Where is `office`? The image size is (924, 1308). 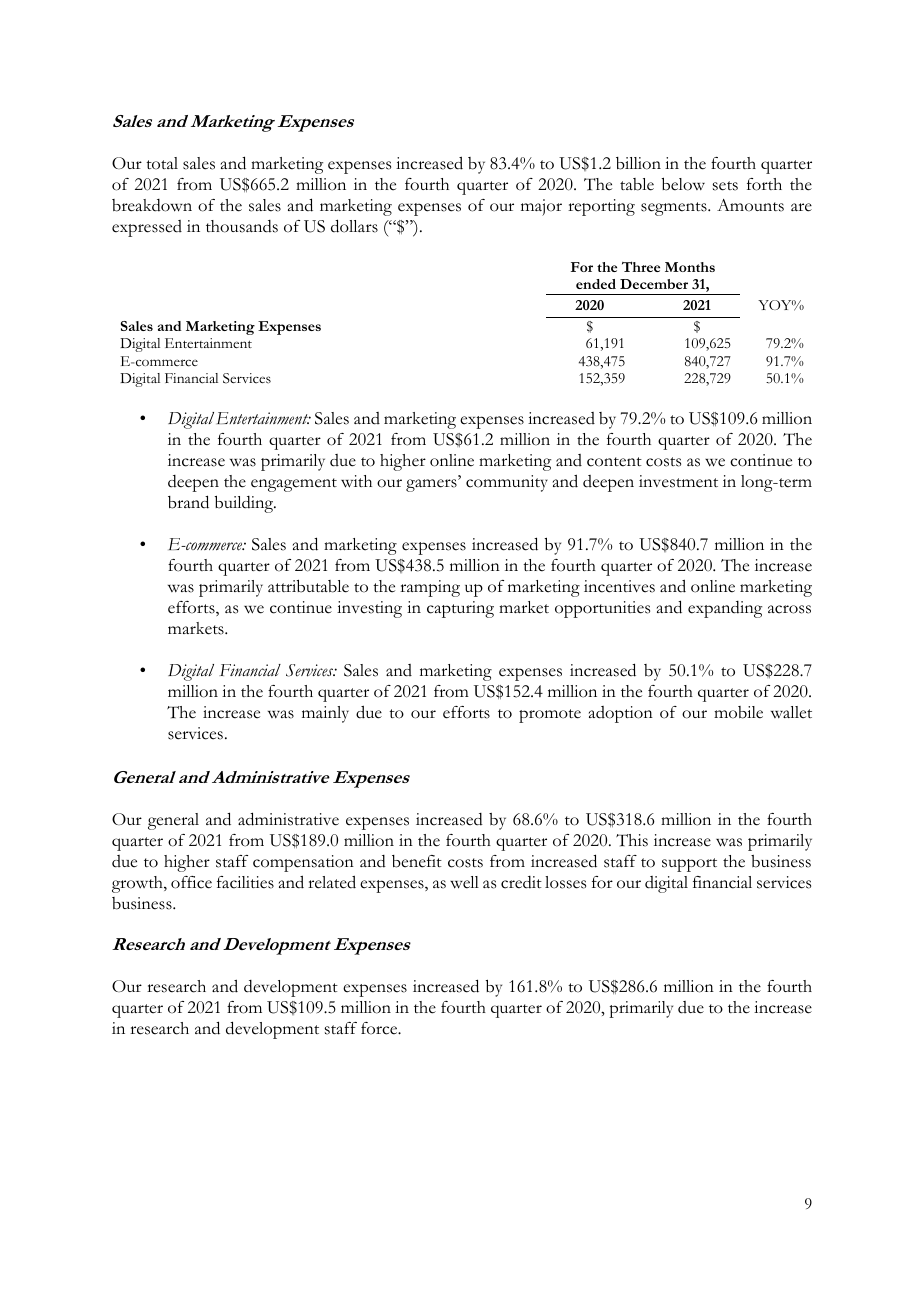
office is located at coordinates (191, 882).
